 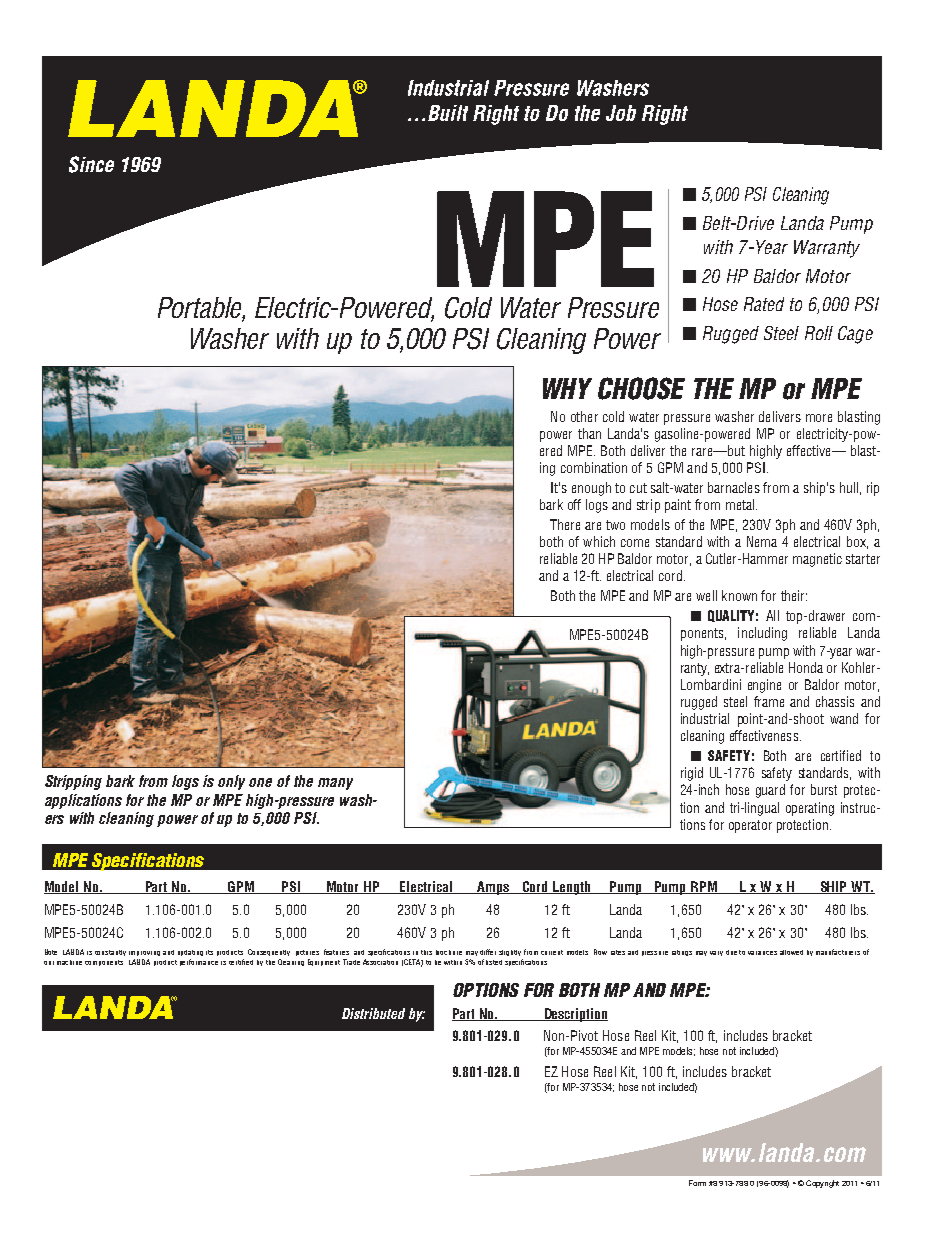 I want to click on other, so click(x=584, y=416).
